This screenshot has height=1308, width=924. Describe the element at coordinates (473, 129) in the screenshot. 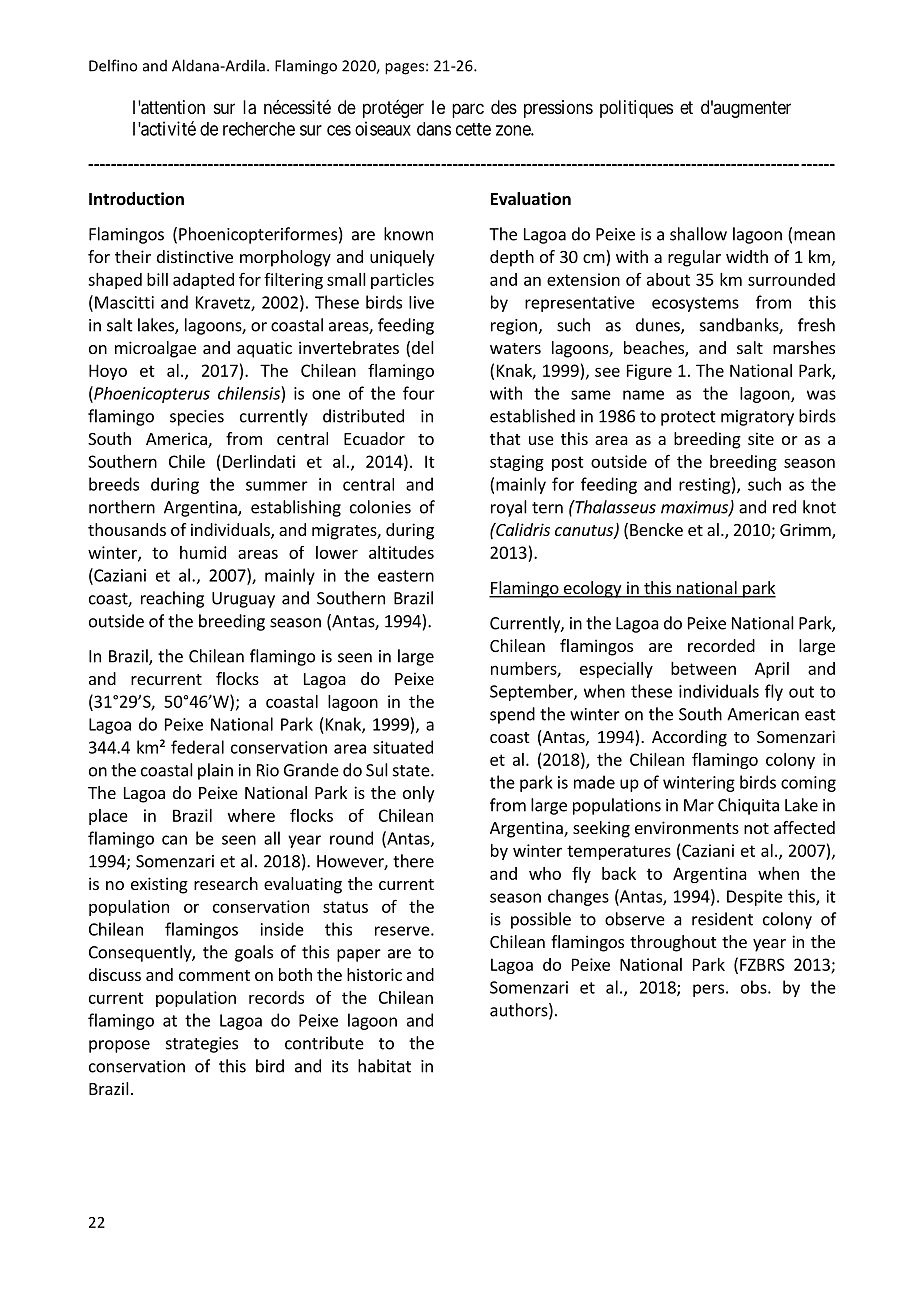

I see `cette` at that location.
